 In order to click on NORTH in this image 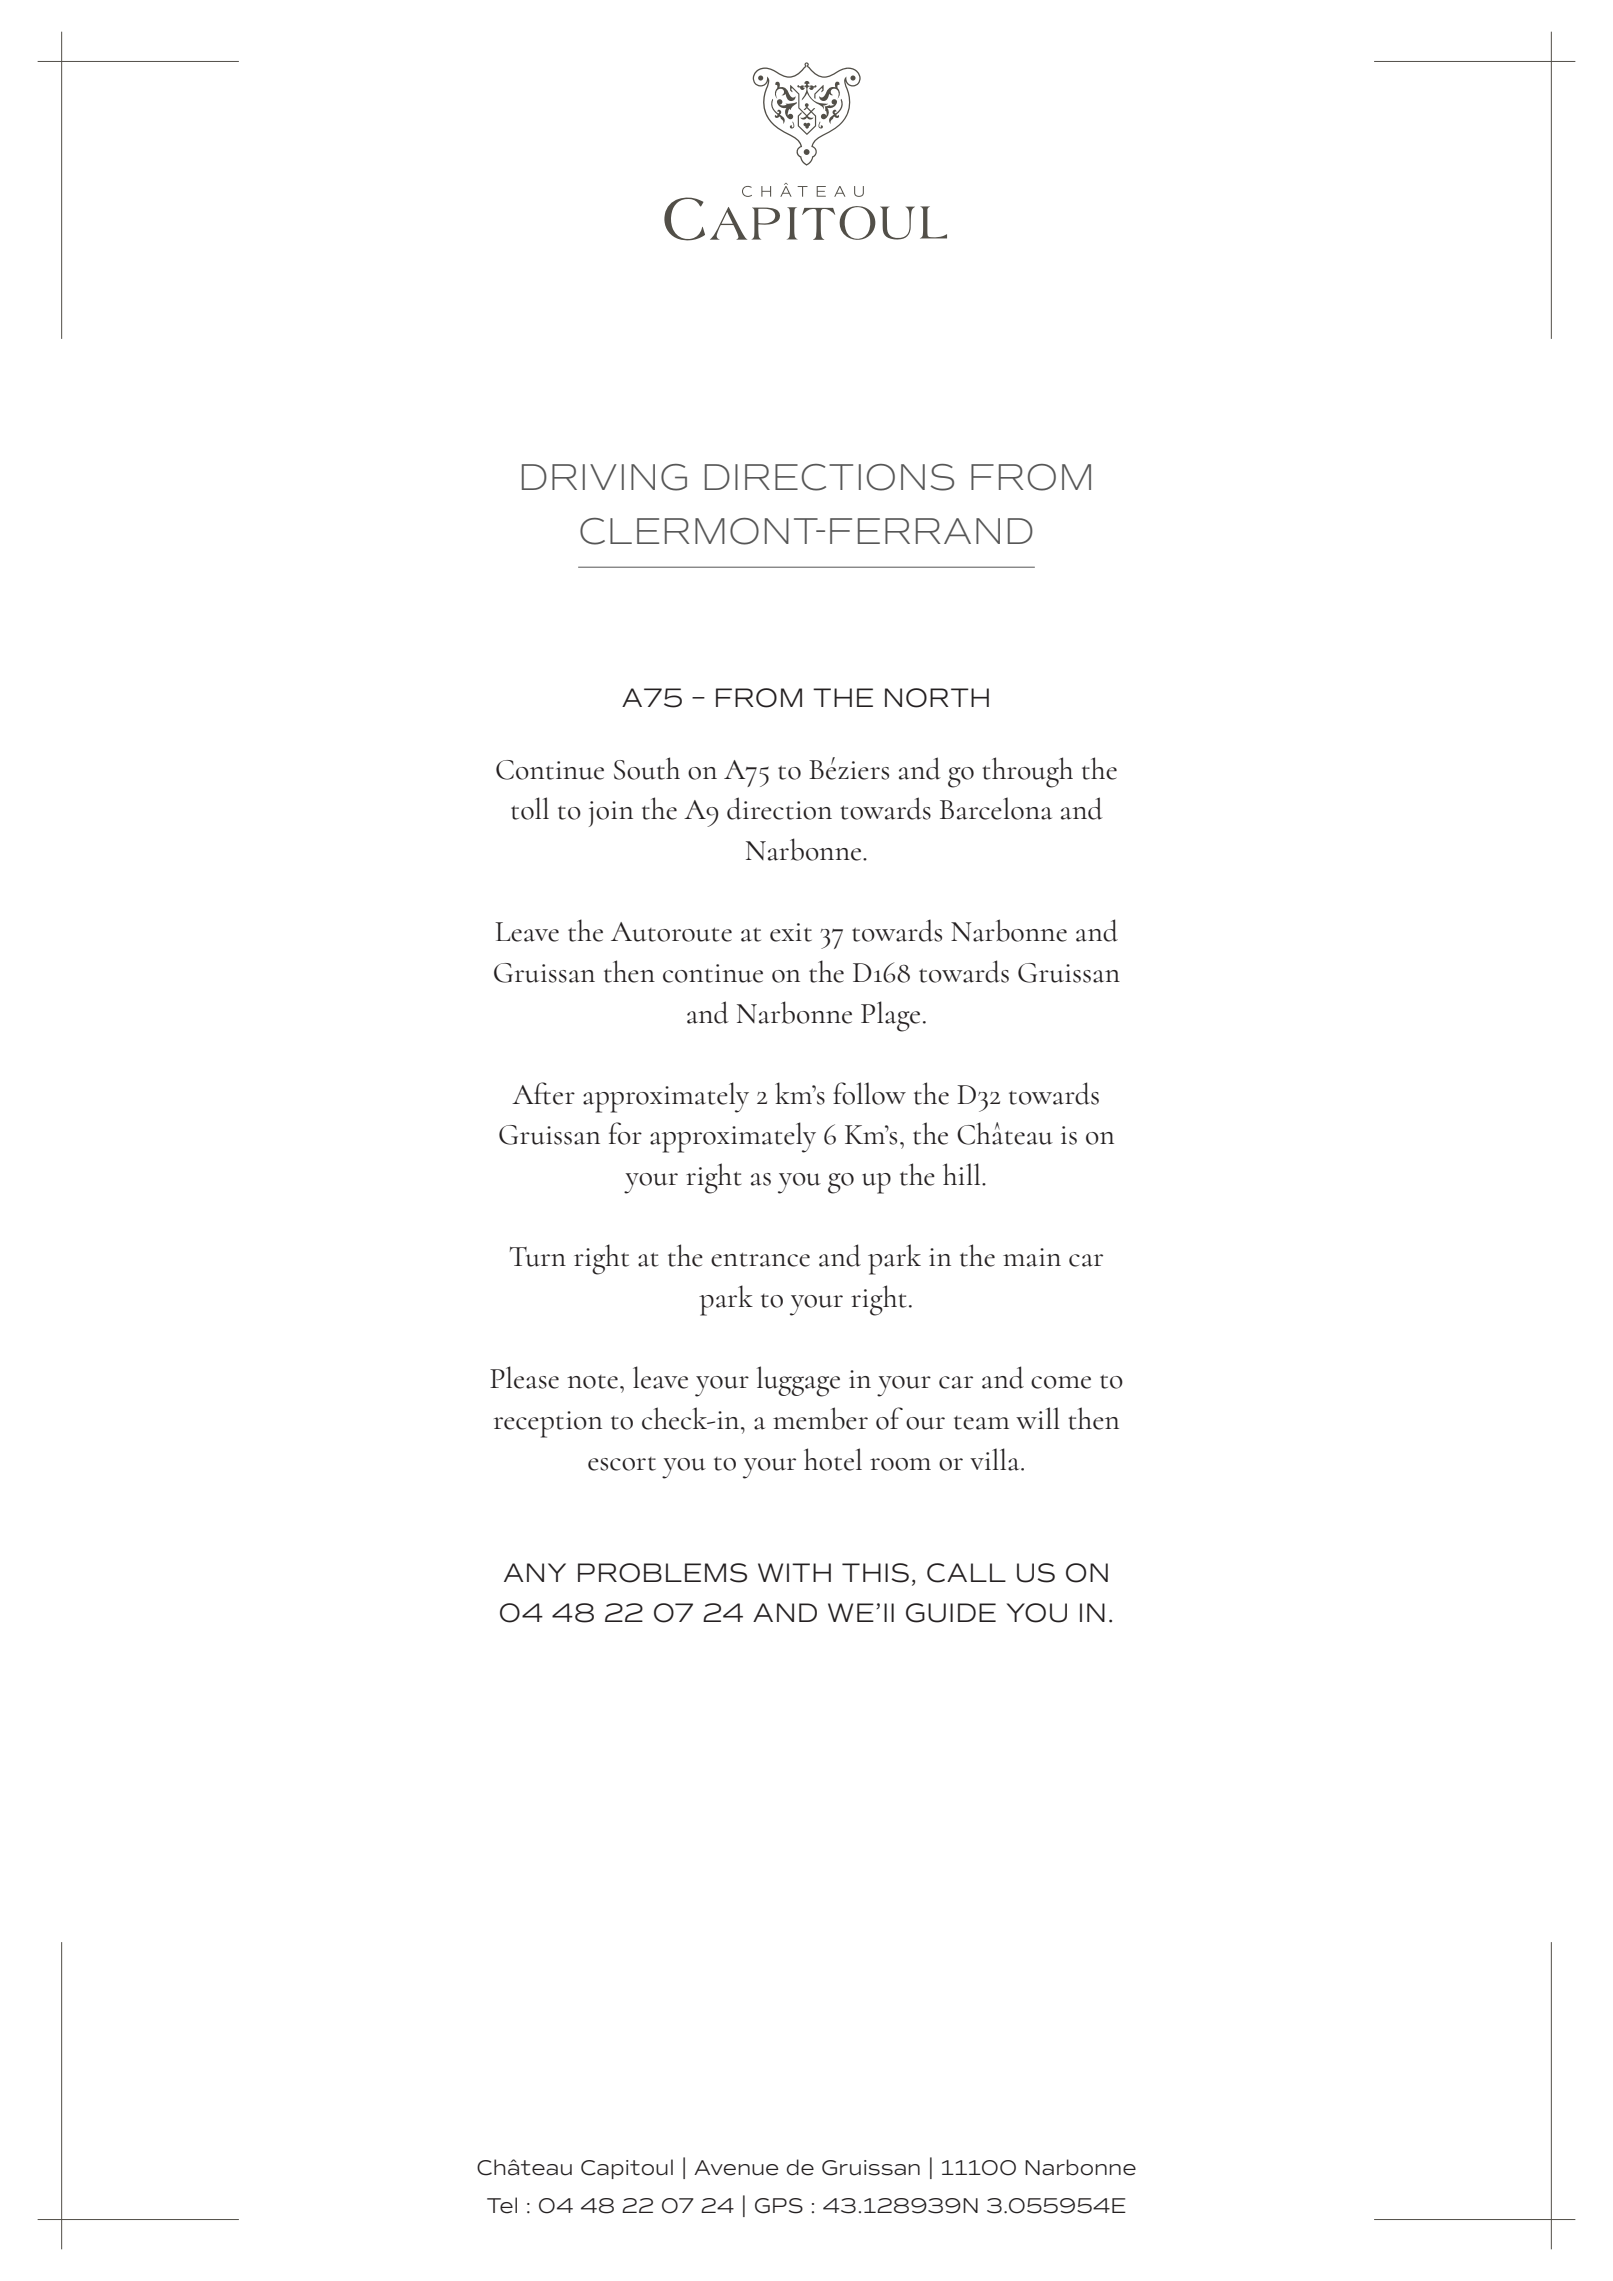, I will do `click(937, 698)`.
